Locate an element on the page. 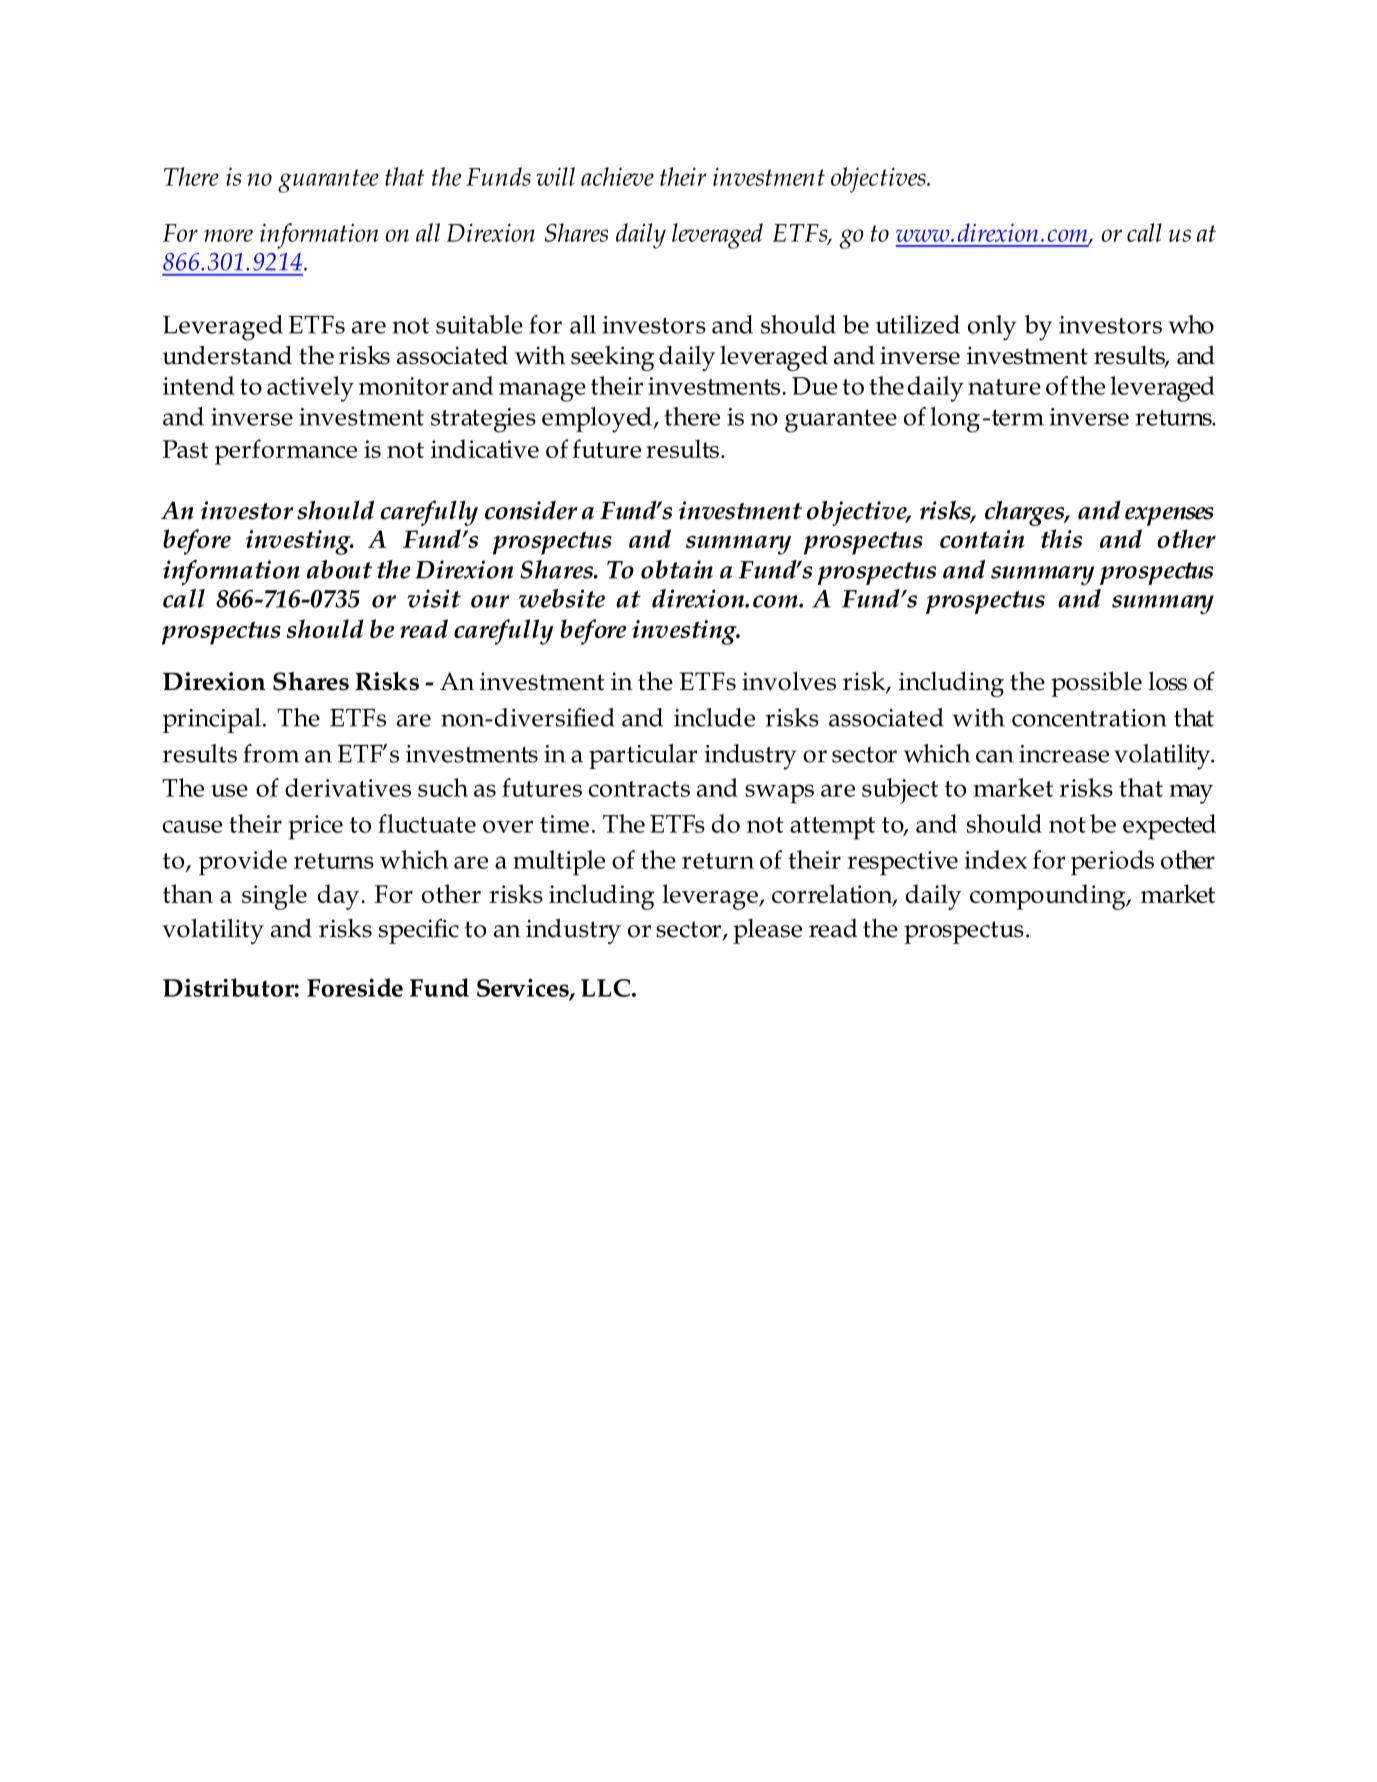 The width and height of the image is (1377, 1782). this is located at coordinates (1061, 538).
